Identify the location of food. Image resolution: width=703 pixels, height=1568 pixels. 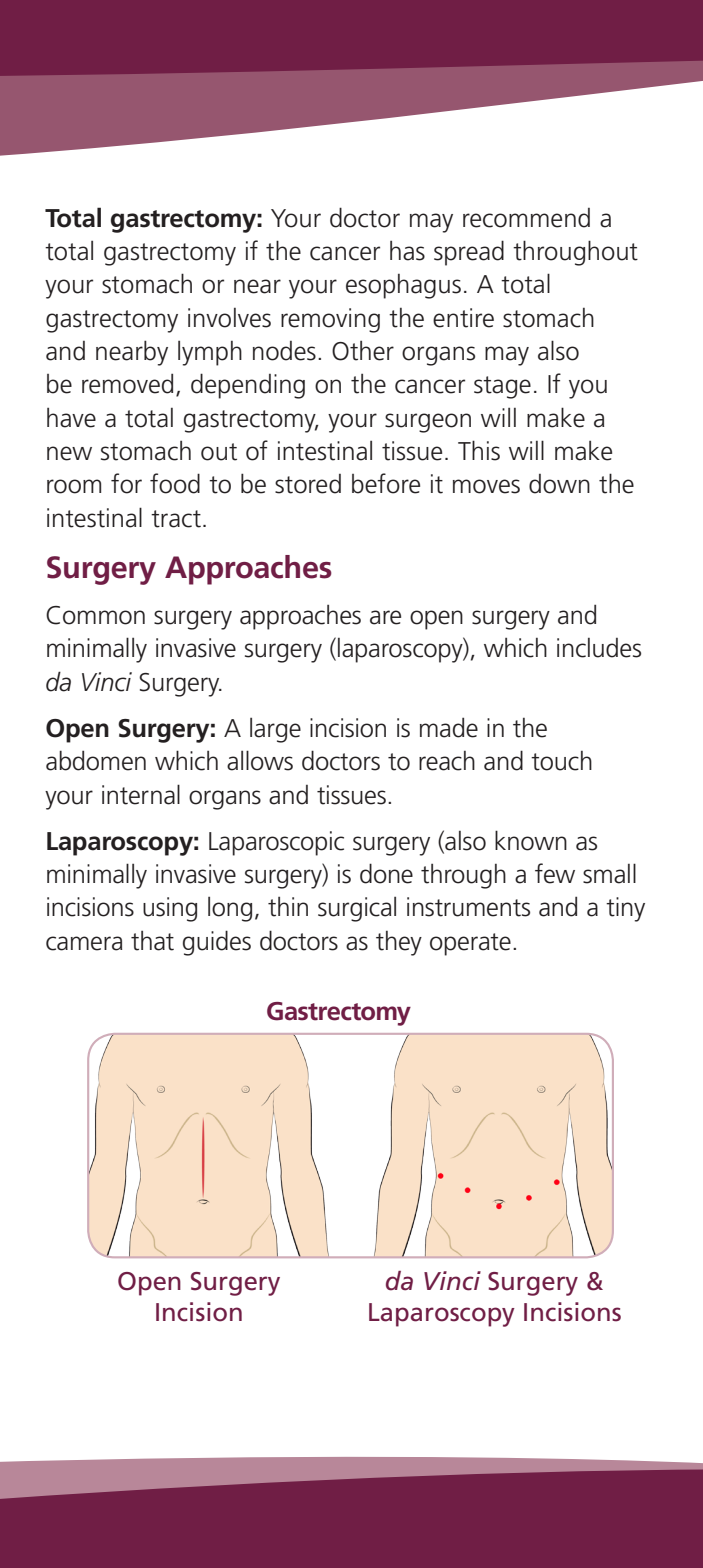
(175, 483).
